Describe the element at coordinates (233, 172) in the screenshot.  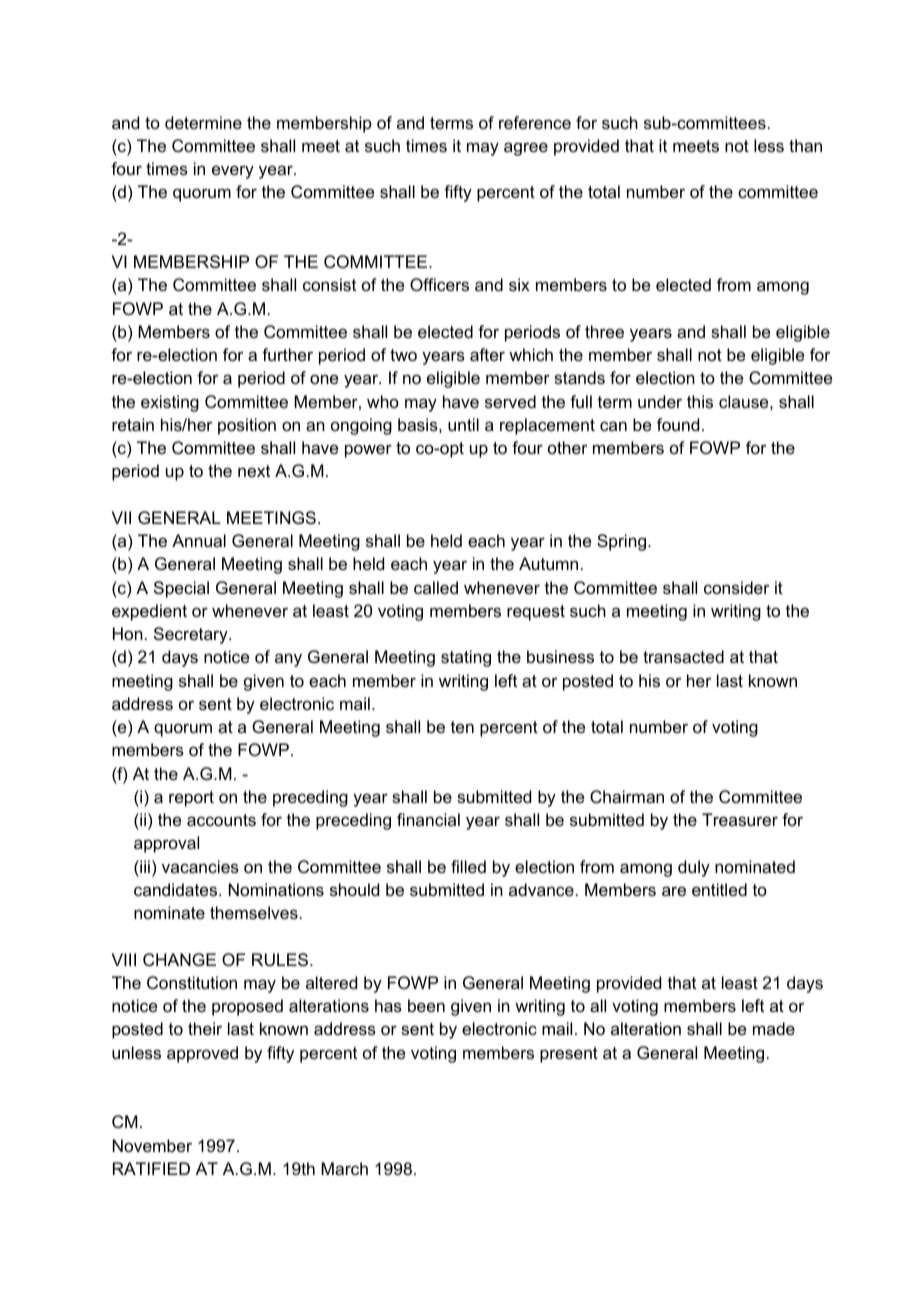
I see `every` at that location.
